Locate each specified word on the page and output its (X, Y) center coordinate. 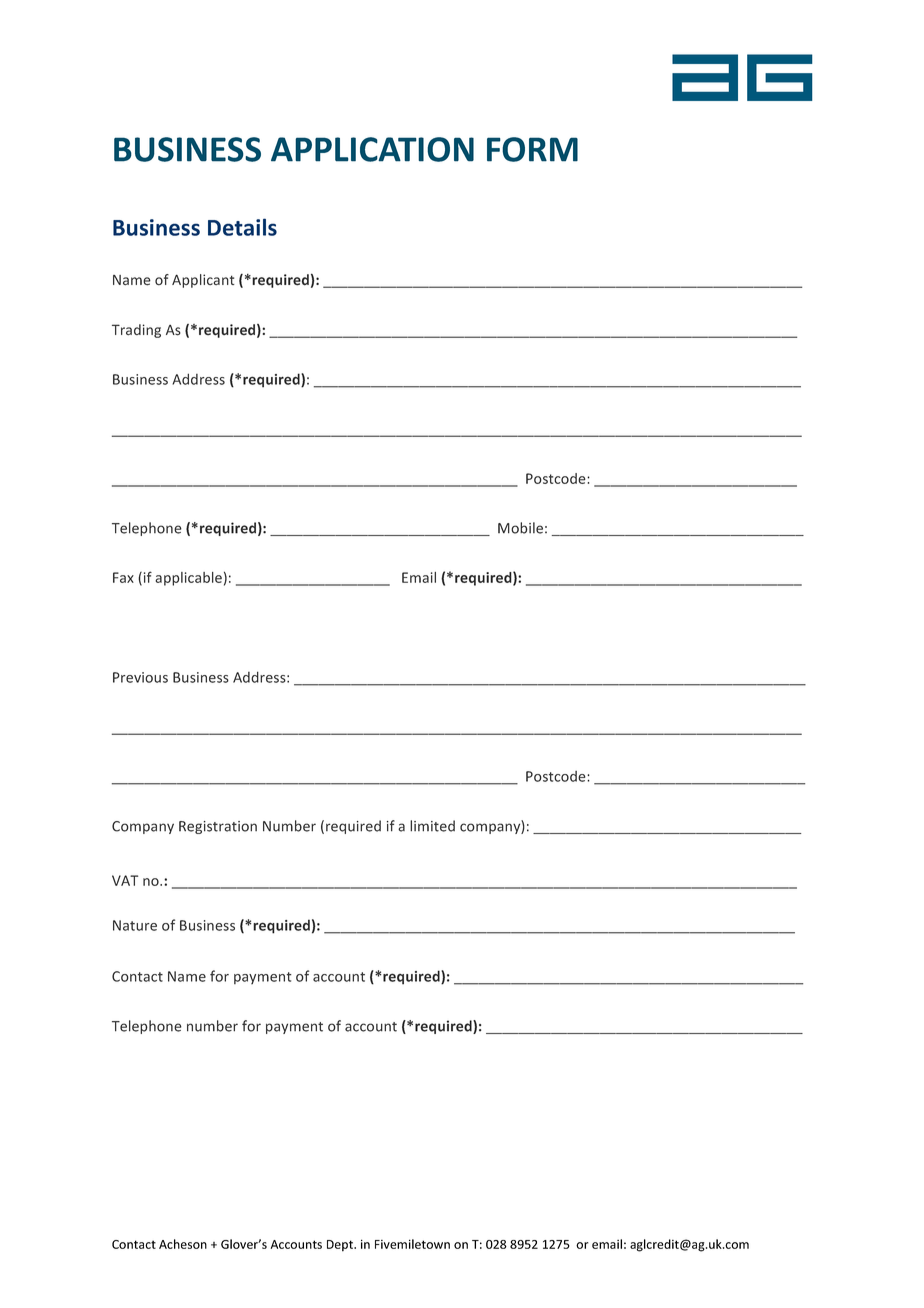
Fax (123, 577)
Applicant (203, 281)
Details (242, 227)
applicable (188, 579)
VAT (125, 880)
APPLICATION (372, 149)
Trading (136, 331)
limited (432, 826)
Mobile (520, 528)
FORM (532, 149)
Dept (341, 1246)
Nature (135, 925)
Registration (218, 827)
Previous (140, 677)
